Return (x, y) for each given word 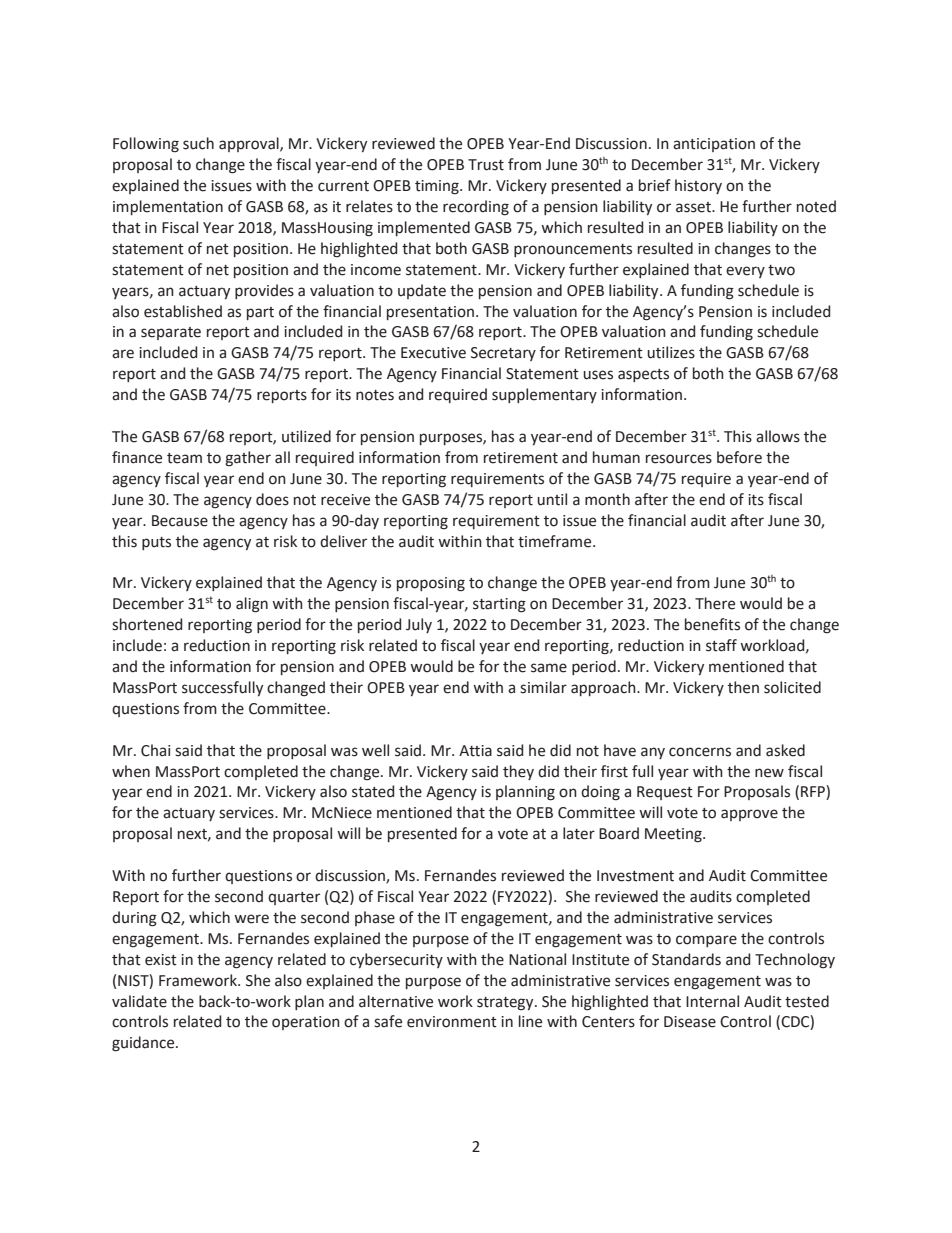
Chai (155, 750)
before (739, 457)
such (198, 143)
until (552, 499)
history (698, 186)
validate (139, 1001)
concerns (700, 752)
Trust (486, 165)
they (518, 772)
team (184, 458)
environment (452, 1022)
